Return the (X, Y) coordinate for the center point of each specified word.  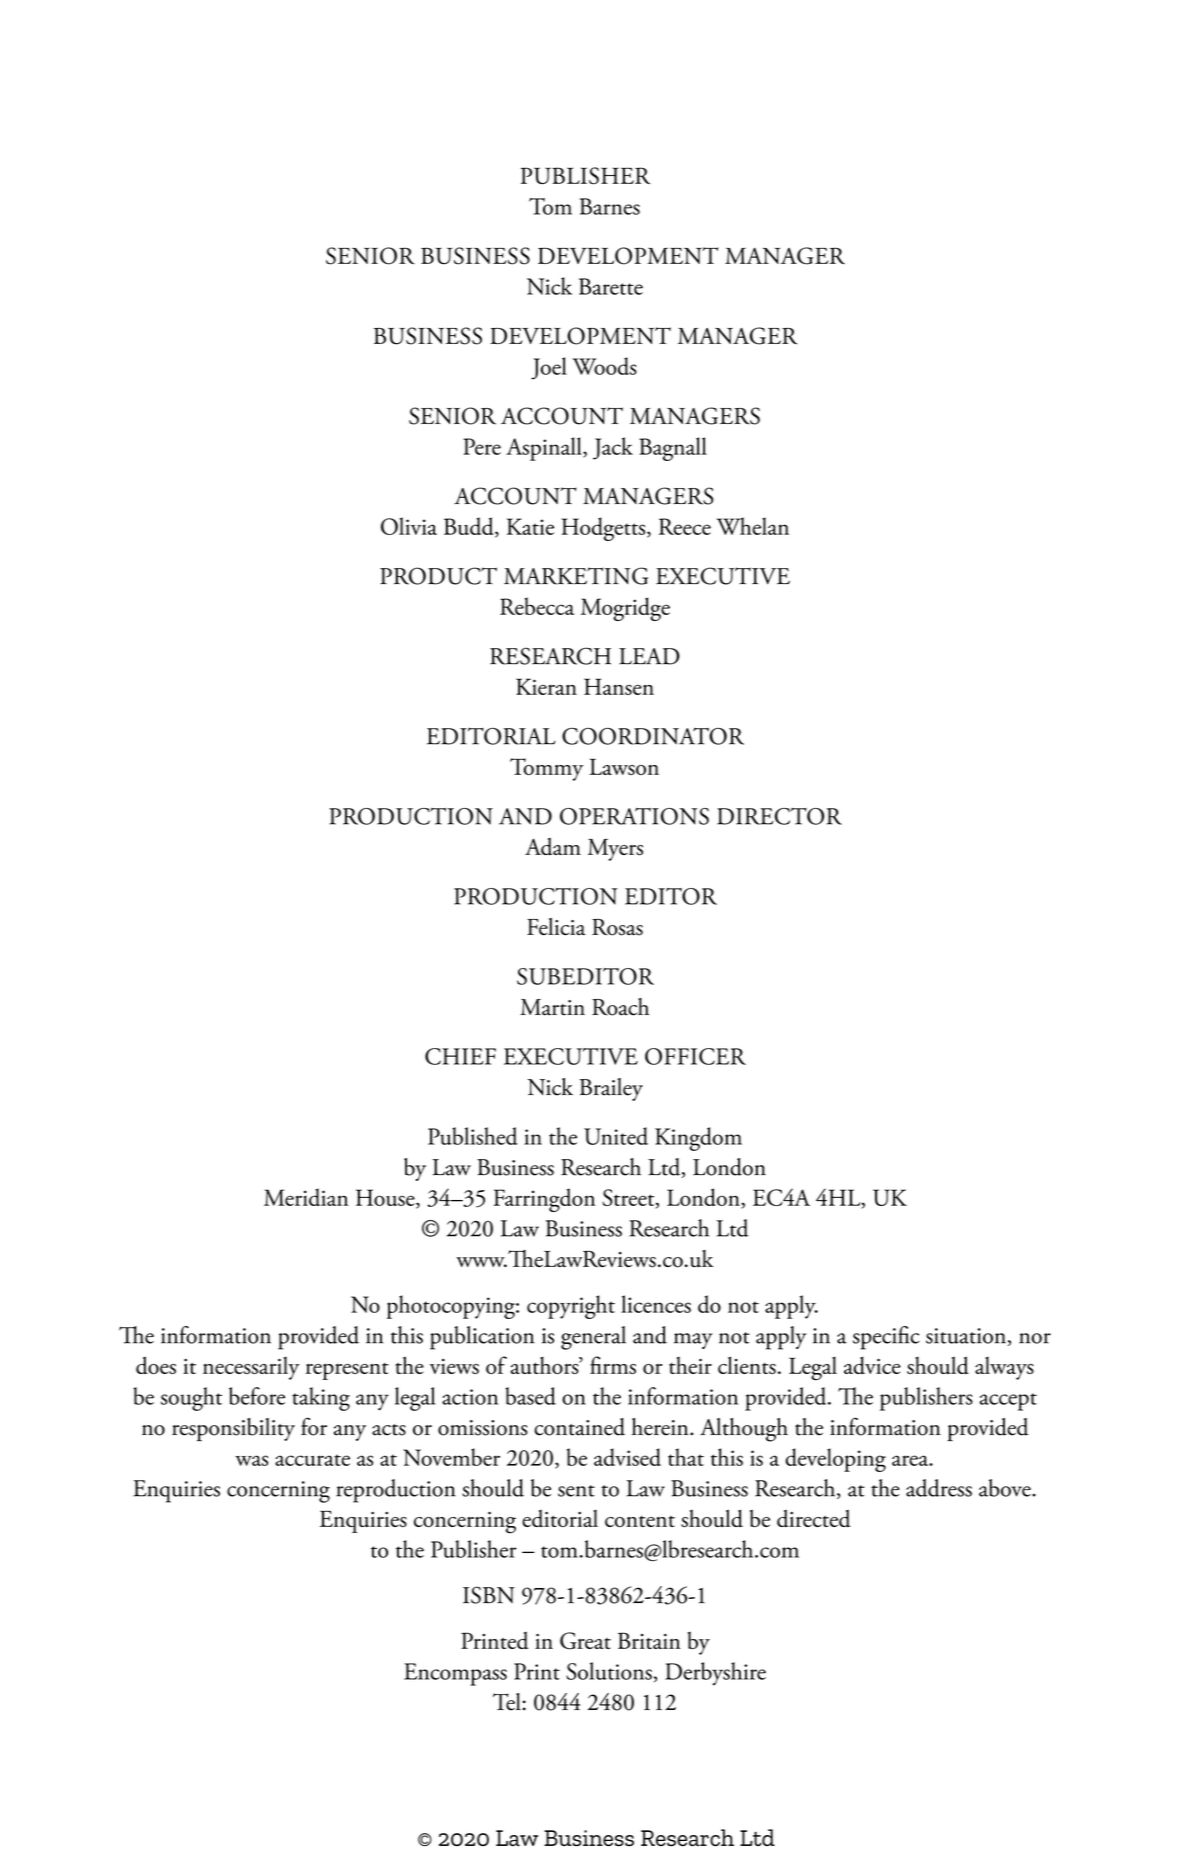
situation (966, 1336)
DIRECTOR (779, 816)
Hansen (619, 686)
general (593, 1338)
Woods (604, 366)
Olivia (409, 526)
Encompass (455, 1674)
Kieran (546, 686)
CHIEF (460, 1056)
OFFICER (695, 1056)
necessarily (251, 1368)
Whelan (753, 526)
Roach (620, 1007)
